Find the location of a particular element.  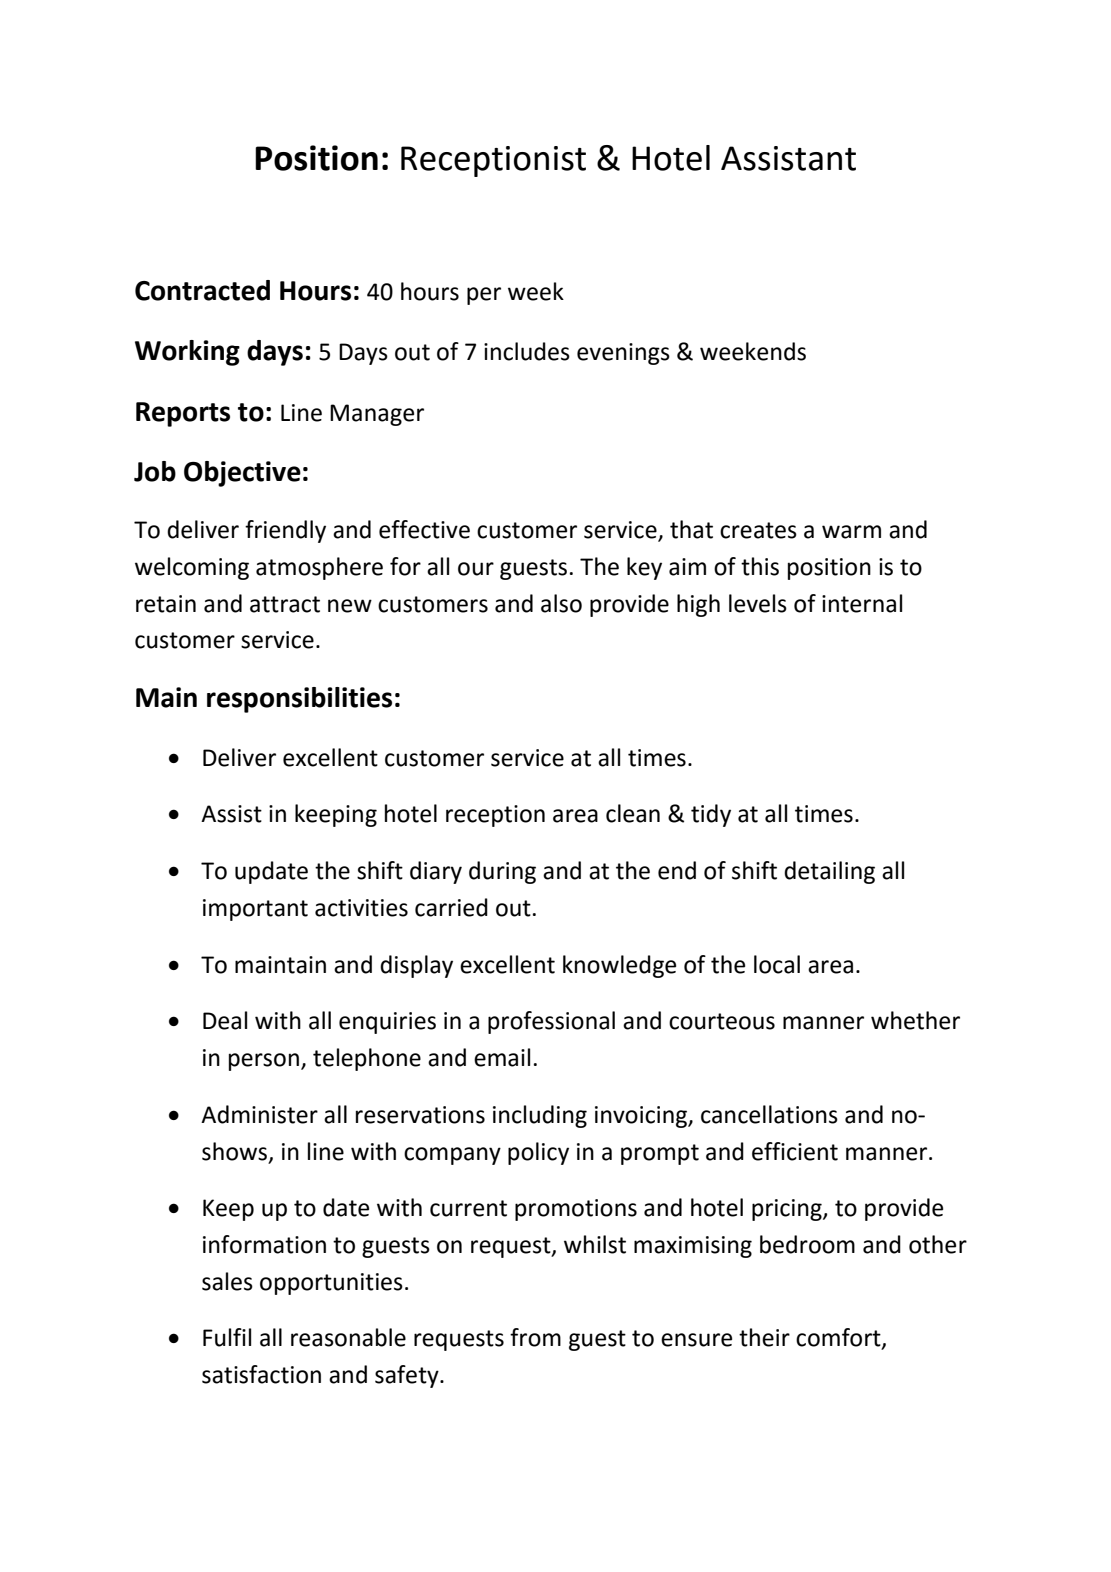

Contracted is located at coordinates (202, 290).
